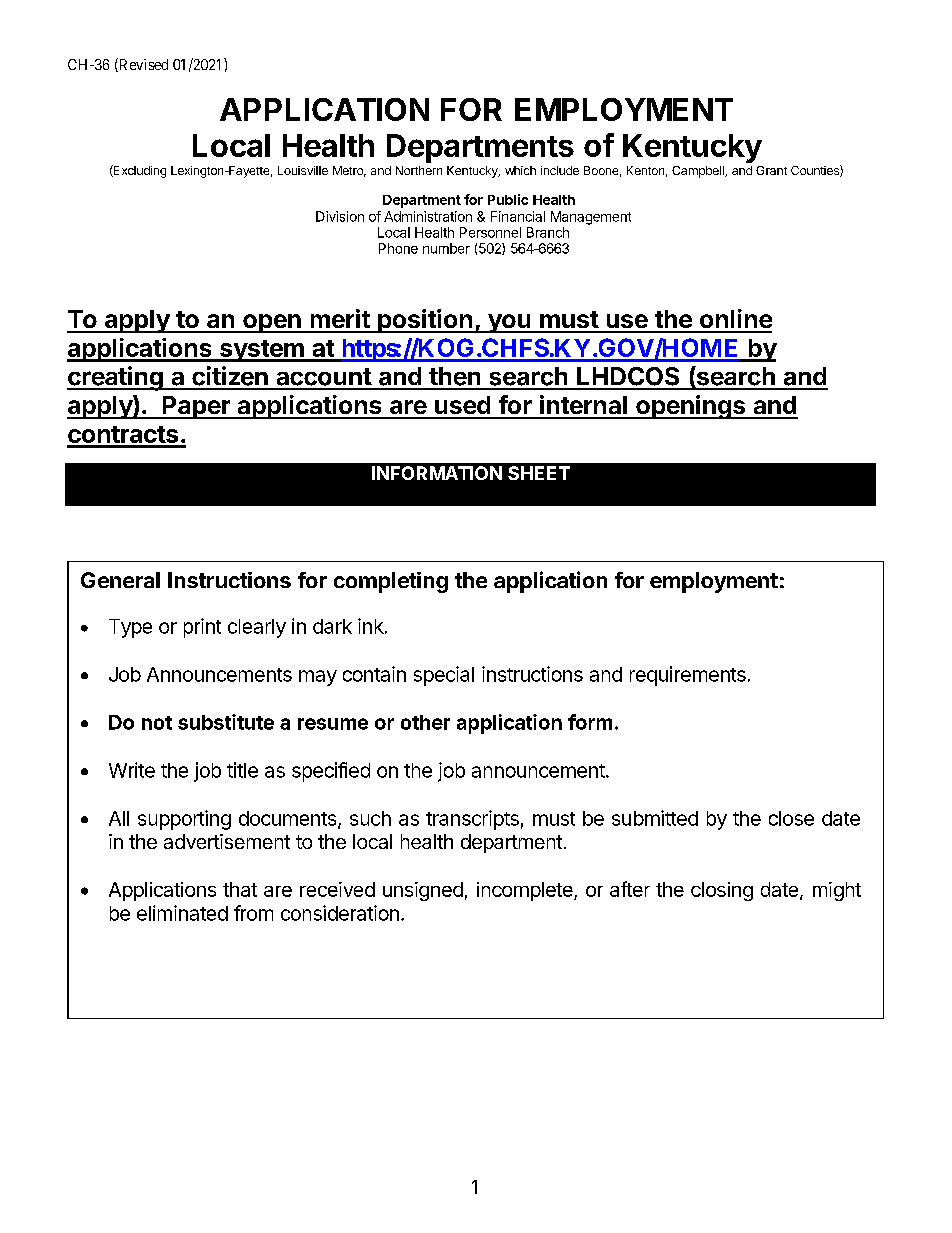 Image resolution: width=952 pixels, height=1233 pixels. I want to click on substitute, so click(226, 722).
